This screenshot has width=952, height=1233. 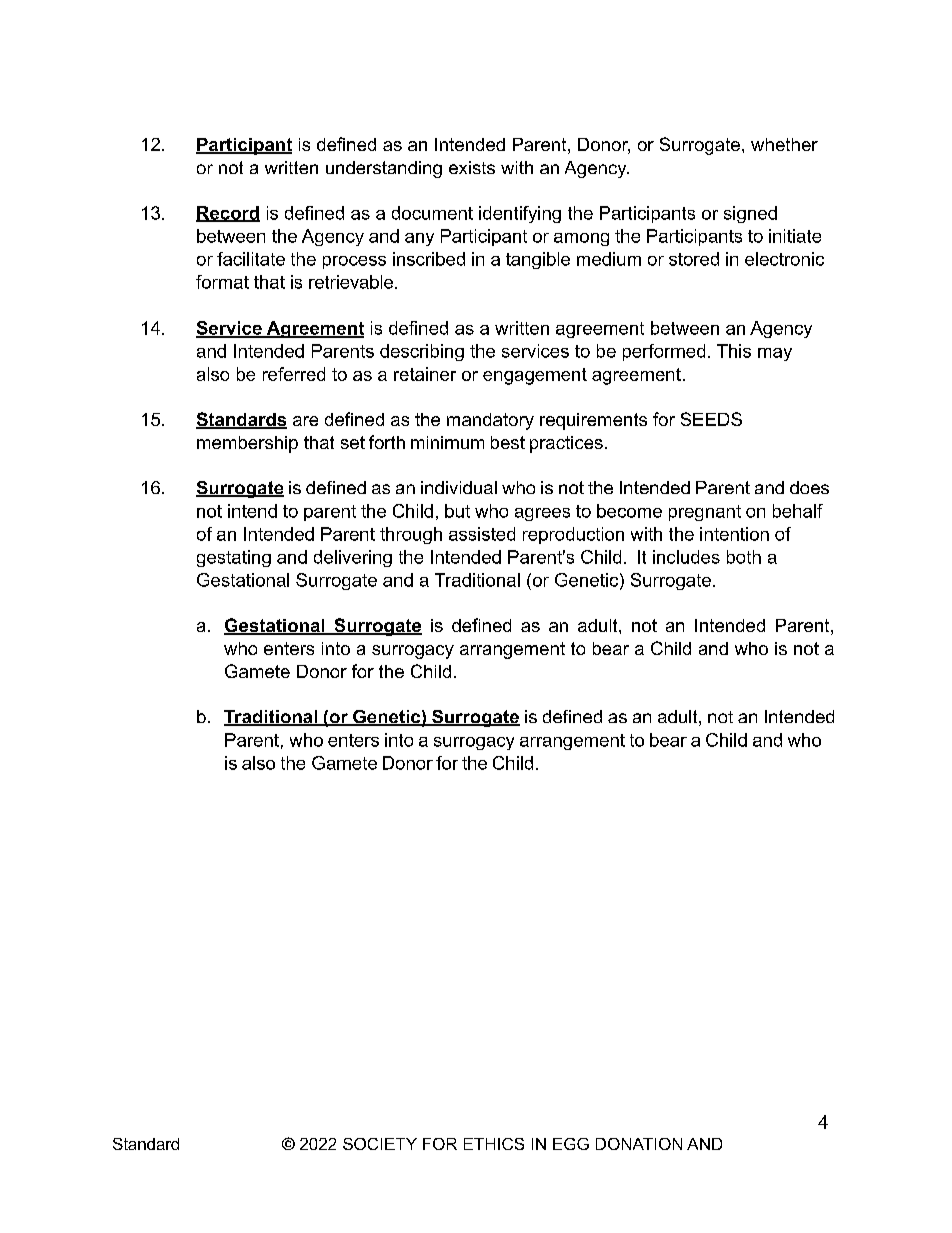 What do you see at coordinates (494, 1144) in the screenshot?
I see `ETHICS` at bounding box center [494, 1144].
